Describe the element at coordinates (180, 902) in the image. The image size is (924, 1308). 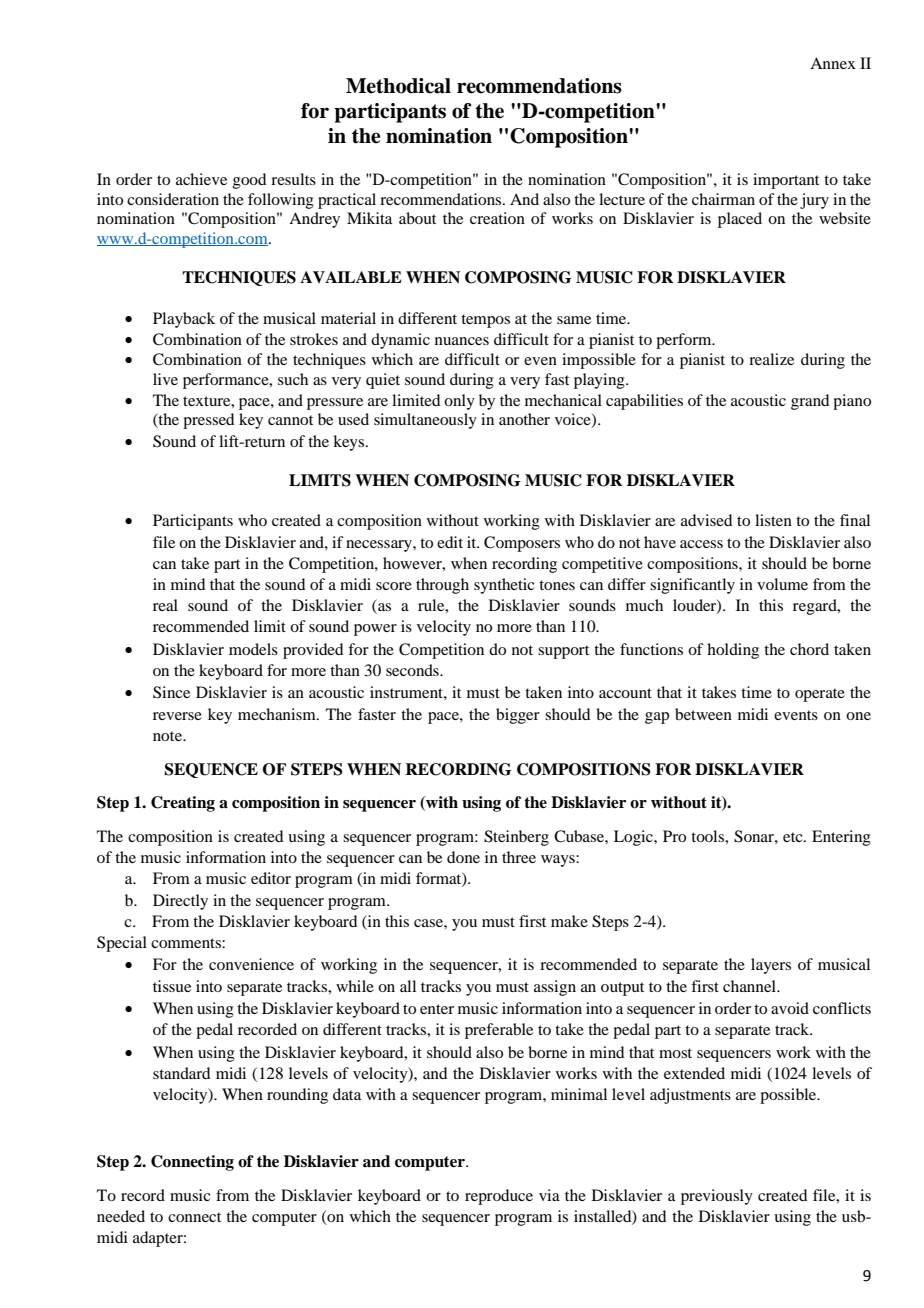
I see `Directly` at that location.
